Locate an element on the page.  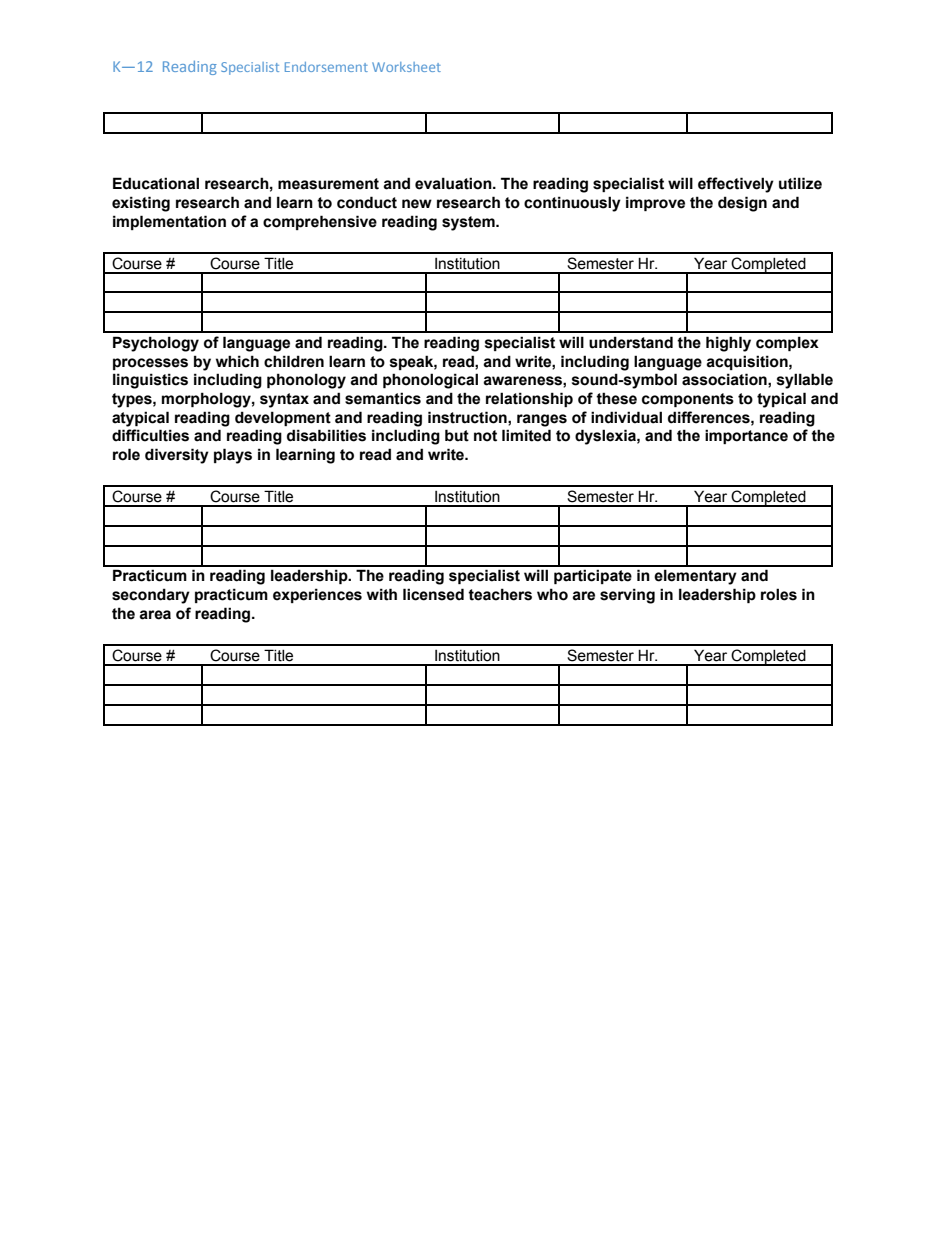
phonological is located at coordinates (430, 381).
